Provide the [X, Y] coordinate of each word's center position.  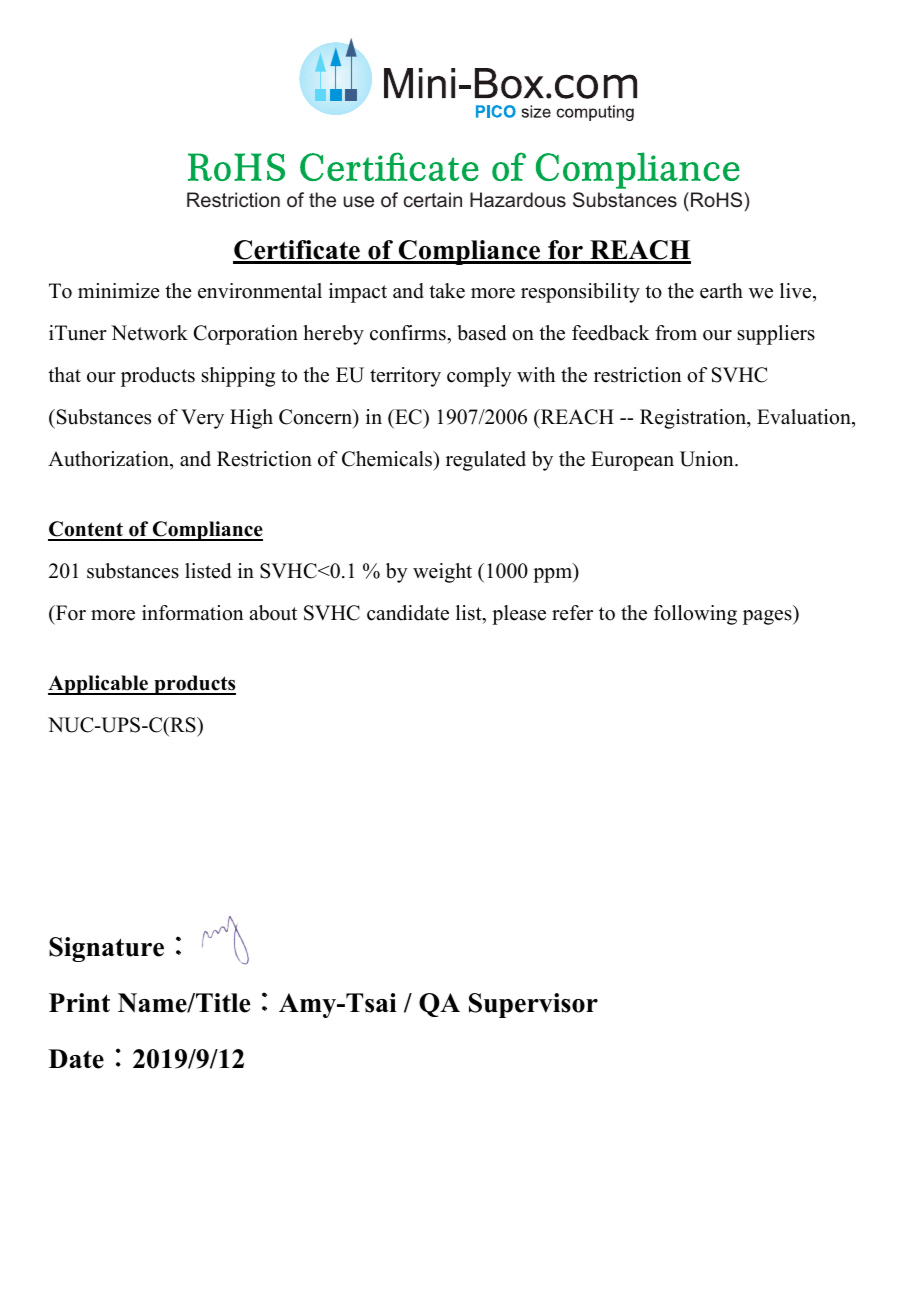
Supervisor [533, 1005]
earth [721, 291]
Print [79, 1002]
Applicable [99, 685]
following [695, 615]
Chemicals [388, 459]
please [519, 615]
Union [708, 459]
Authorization [109, 459]
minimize [119, 291]
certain [433, 199]
